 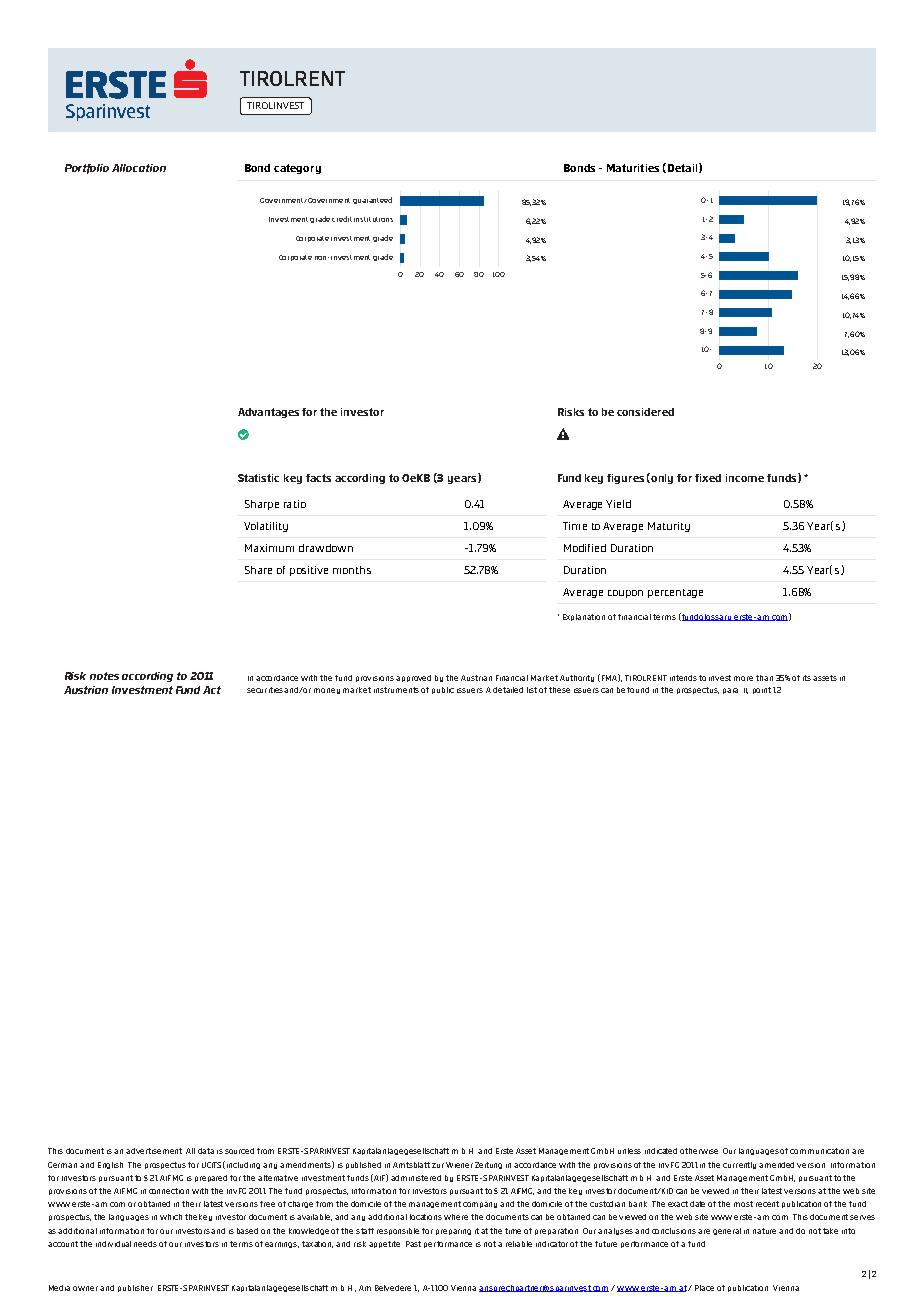 What do you see at coordinates (453, 1232) in the document?
I see `preparing` at bounding box center [453, 1232].
